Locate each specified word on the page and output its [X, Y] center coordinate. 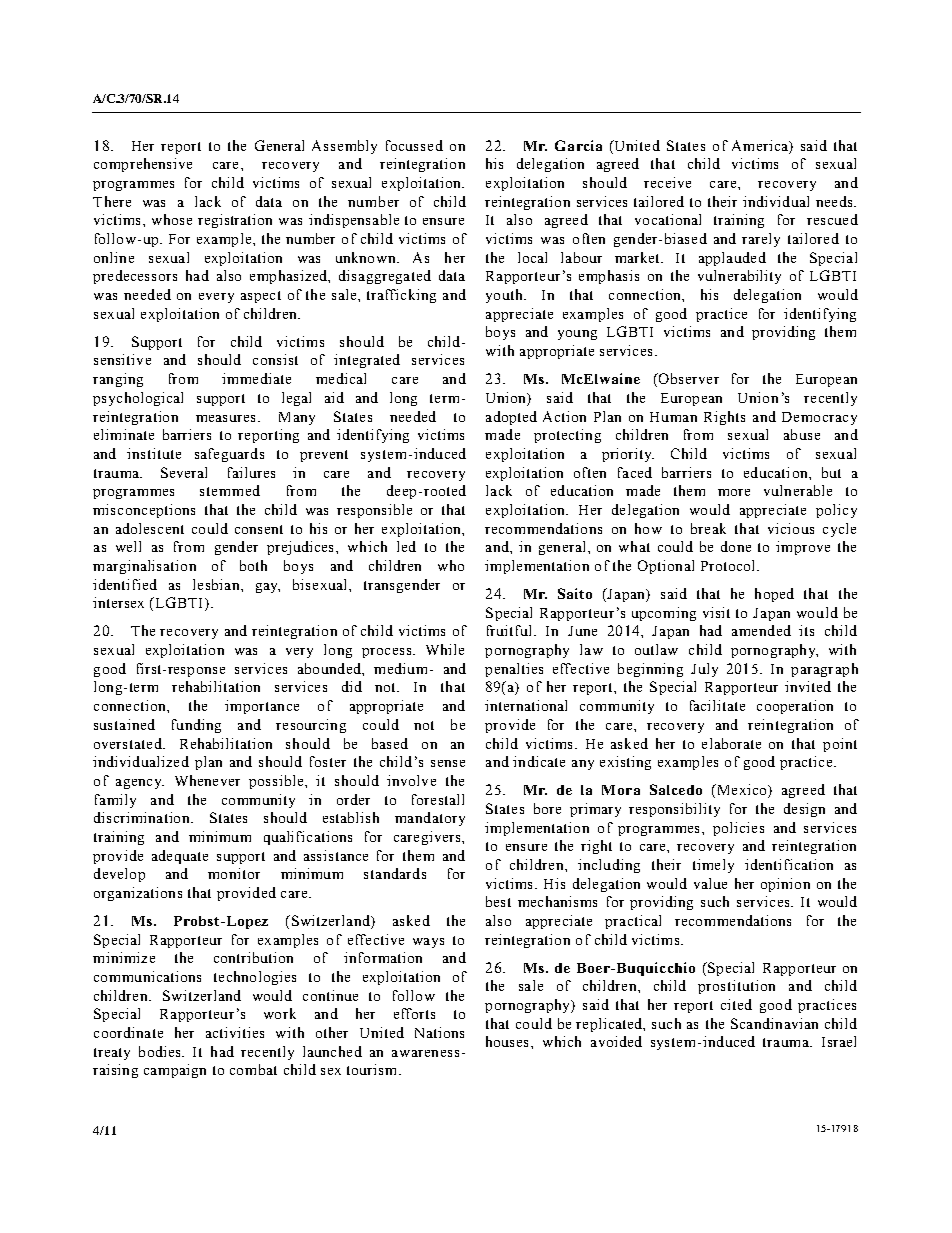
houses [509, 1041]
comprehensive [143, 165]
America [761, 145]
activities [235, 1032]
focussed [414, 145]
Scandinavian [774, 1023]
